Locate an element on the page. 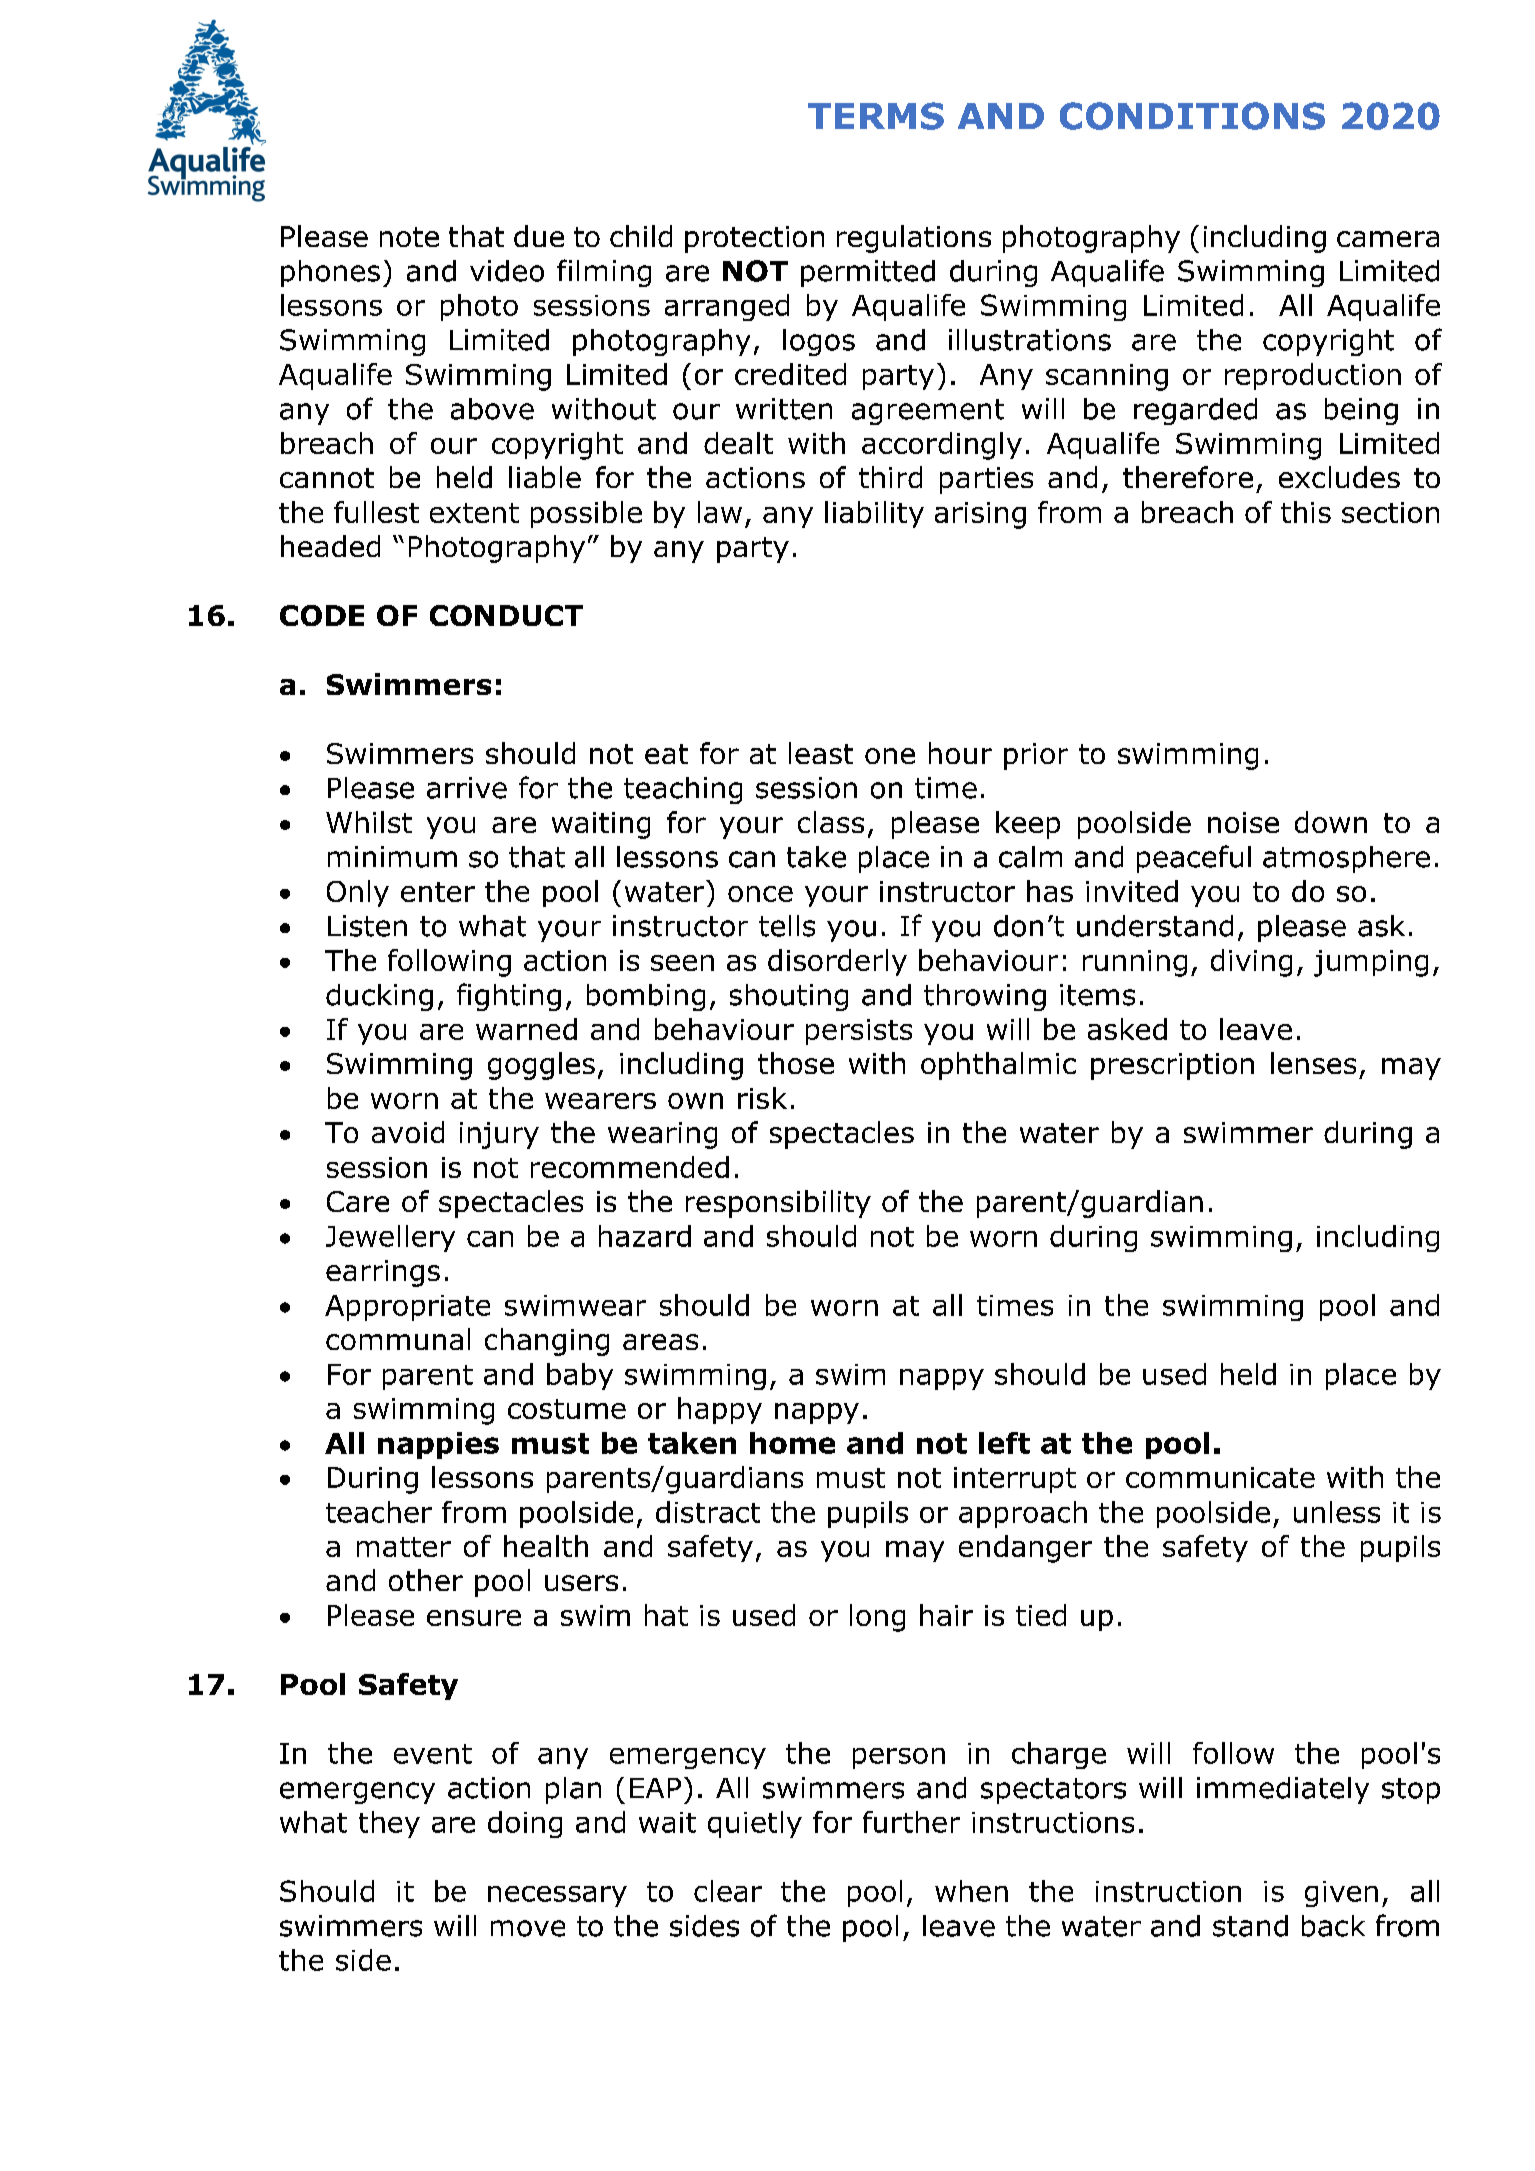 Image resolution: width=1535 pixels, height=2171 pixels. fighting is located at coordinates (509, 997).
